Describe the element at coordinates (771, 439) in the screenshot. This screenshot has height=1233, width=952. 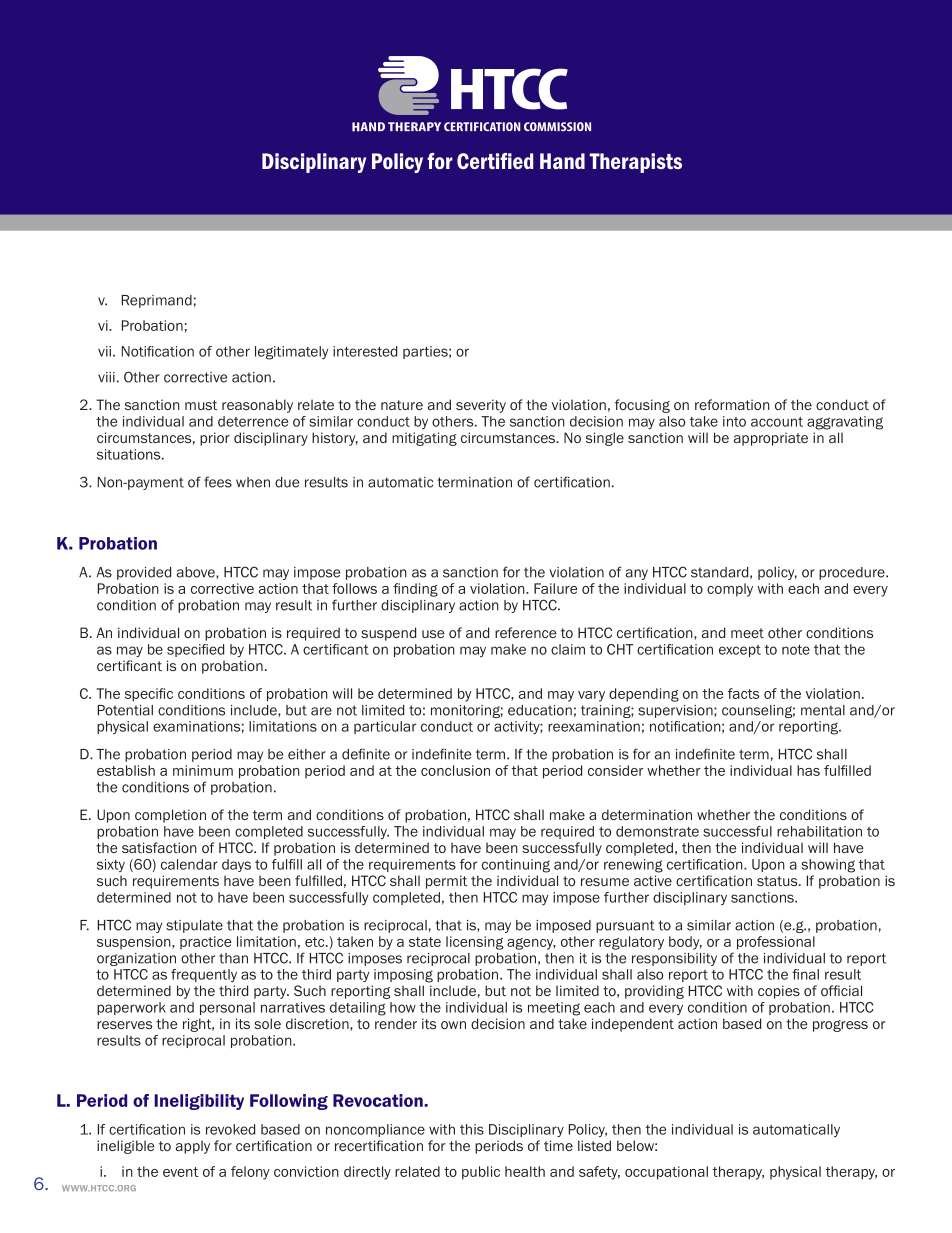
I see `appropriate` at that location.
